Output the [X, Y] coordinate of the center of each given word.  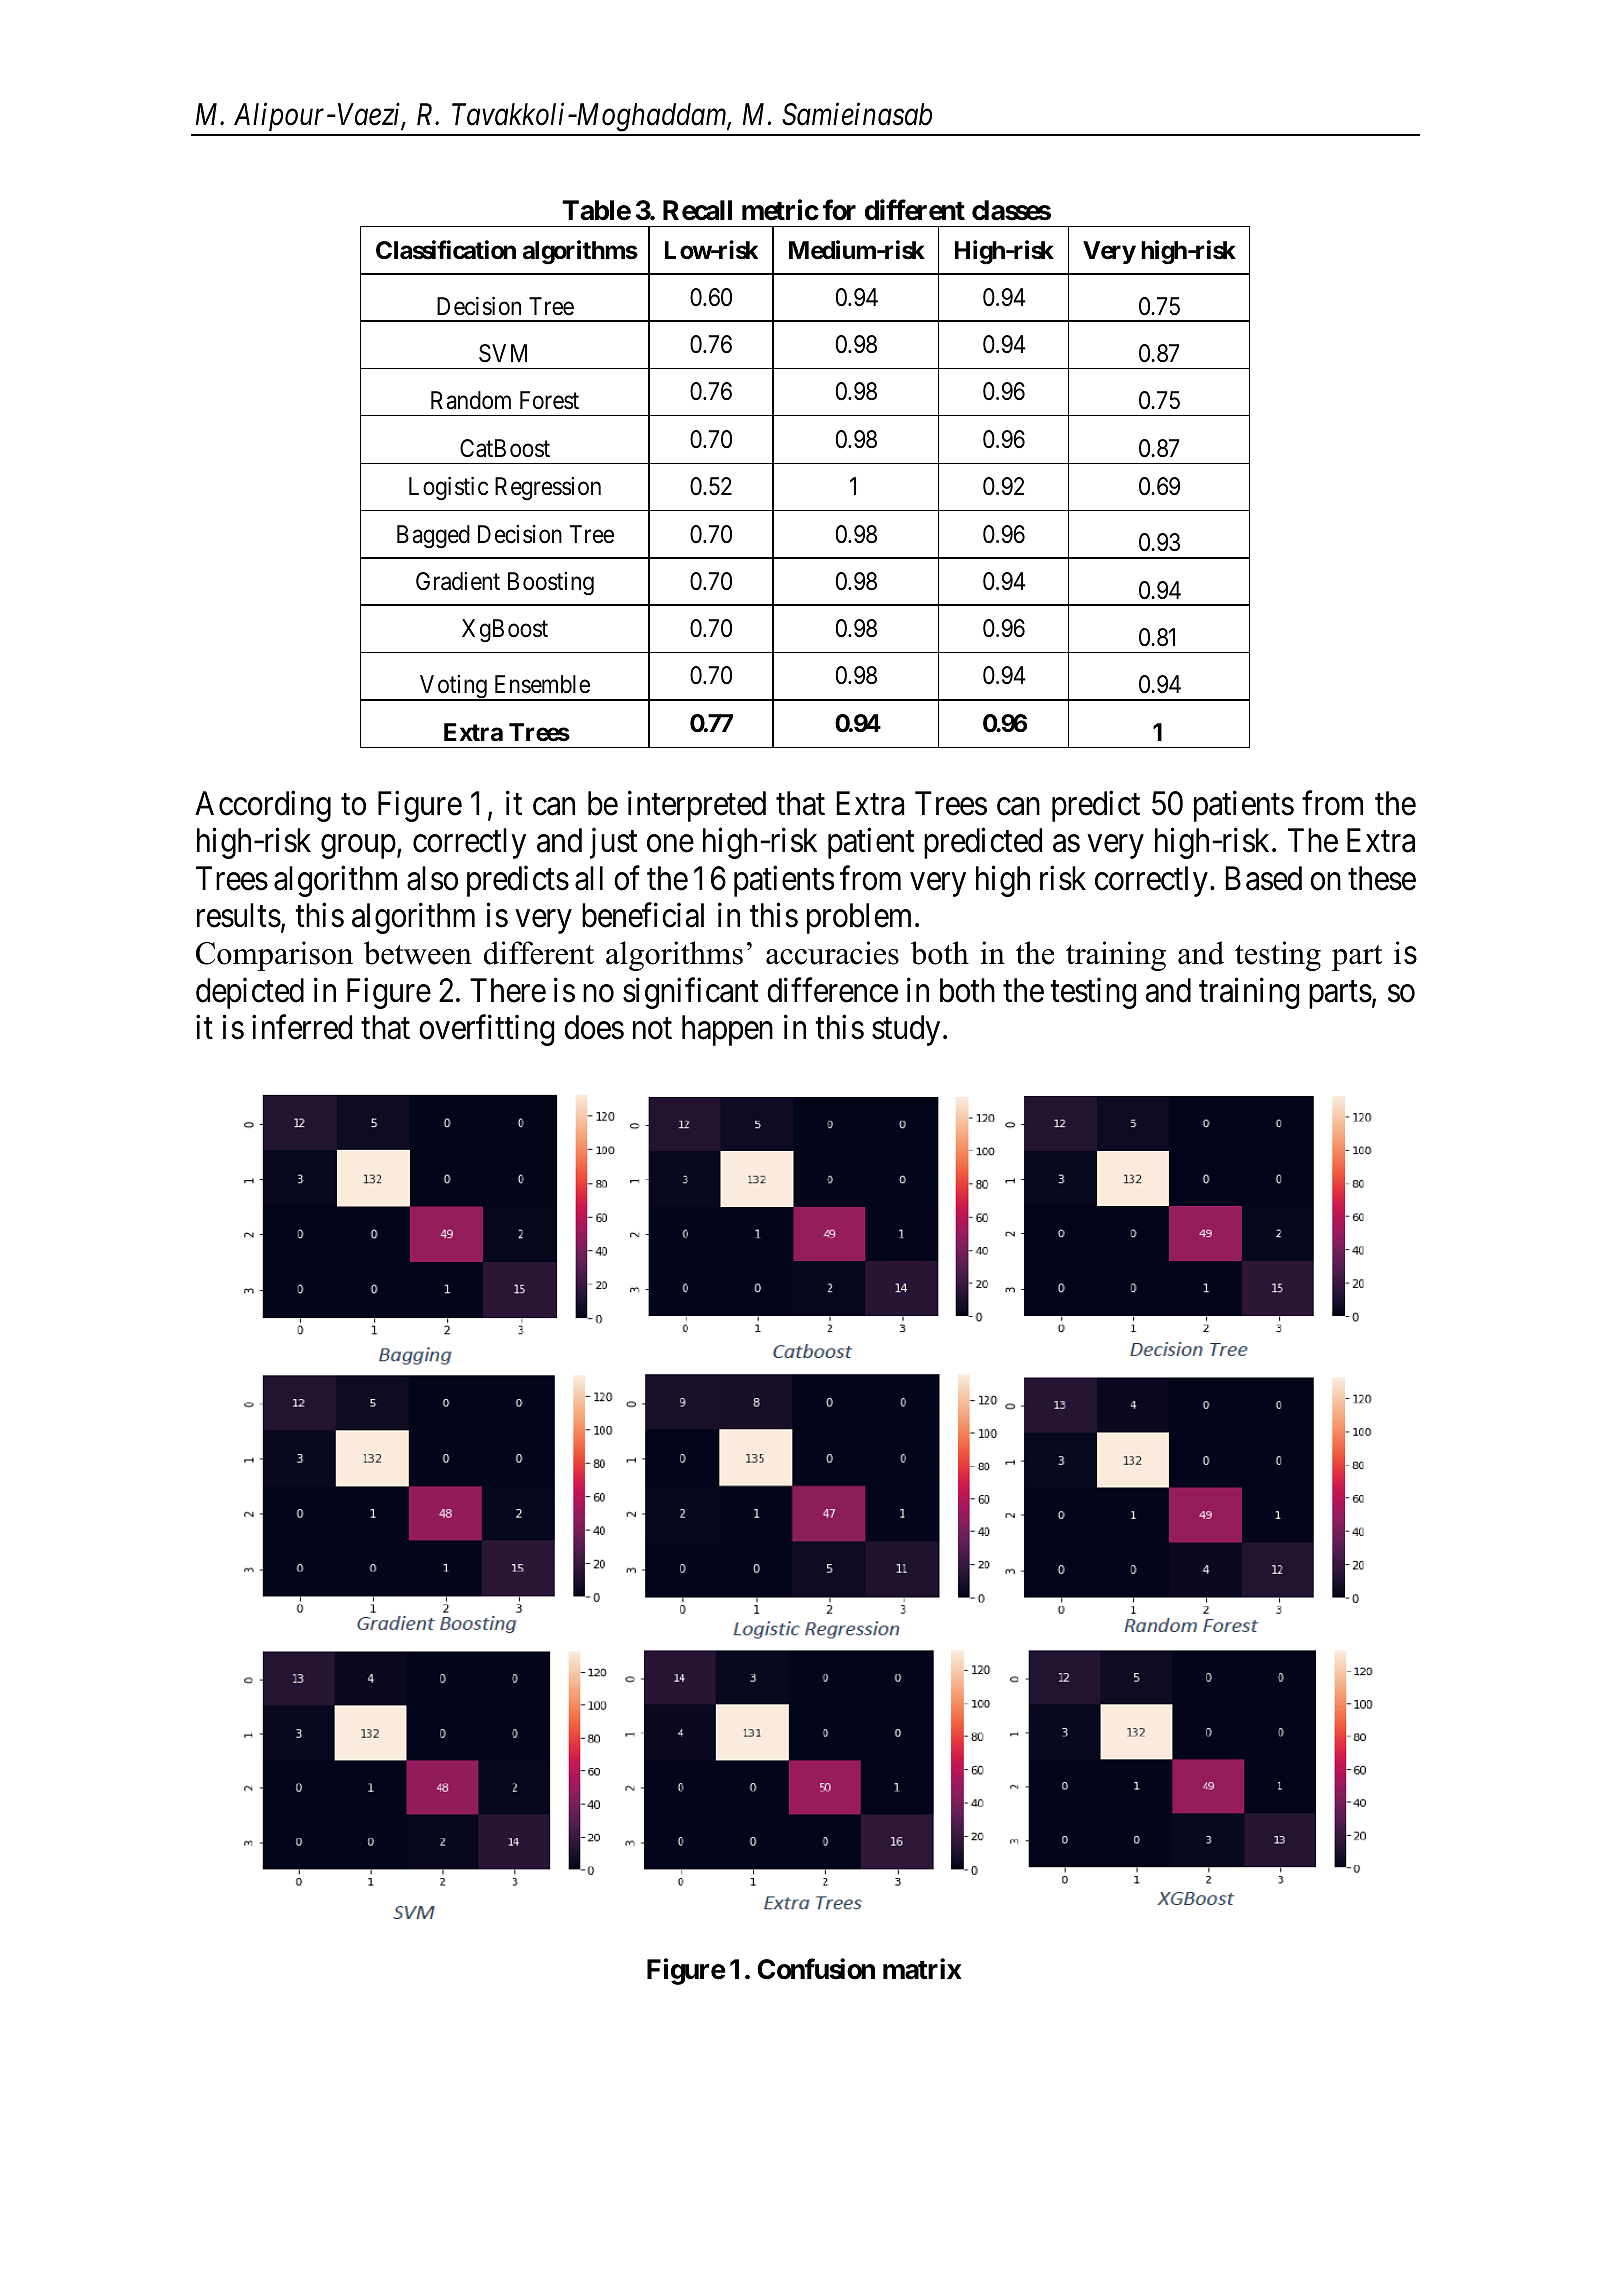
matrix [922, 1969]
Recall [697, 210]
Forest [549, 400]
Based [1263, 878]
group [358, 847]
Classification [446, 250]
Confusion [816, 1969]
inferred [302, 1027]
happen [727, 1030]
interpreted [697, 806]
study [906, 1030]
